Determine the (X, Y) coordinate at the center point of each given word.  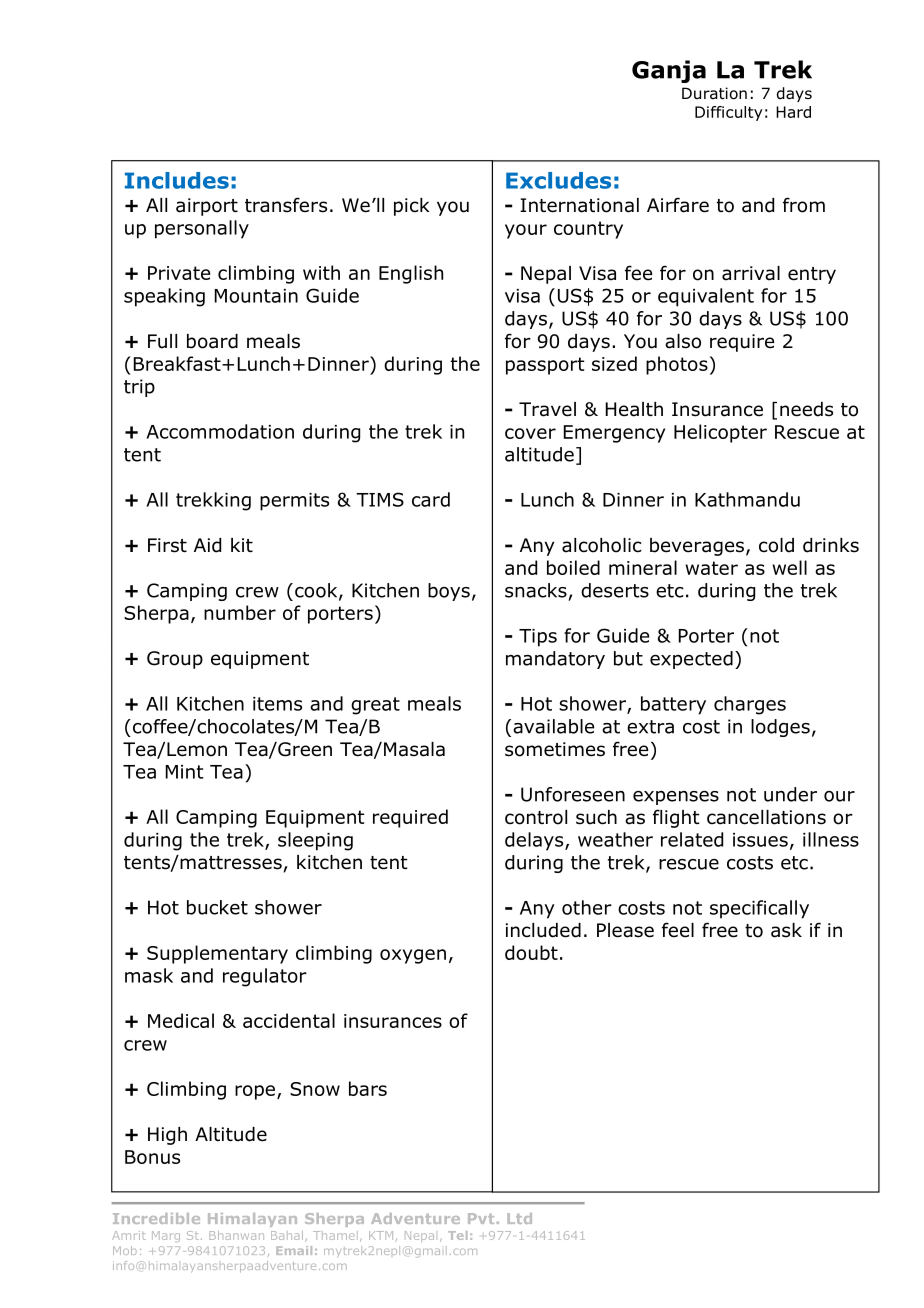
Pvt (481, 1218)
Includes (177, 180)
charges (750, 705)
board (212, 341)
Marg (166, 1236)
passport (545, 366)
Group (175, 660)
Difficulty (729, 113)
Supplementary (217, 954)
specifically (759, 909)
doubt (531, 952)
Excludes (558, 180)
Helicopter (720, 433)
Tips (538, 638)
